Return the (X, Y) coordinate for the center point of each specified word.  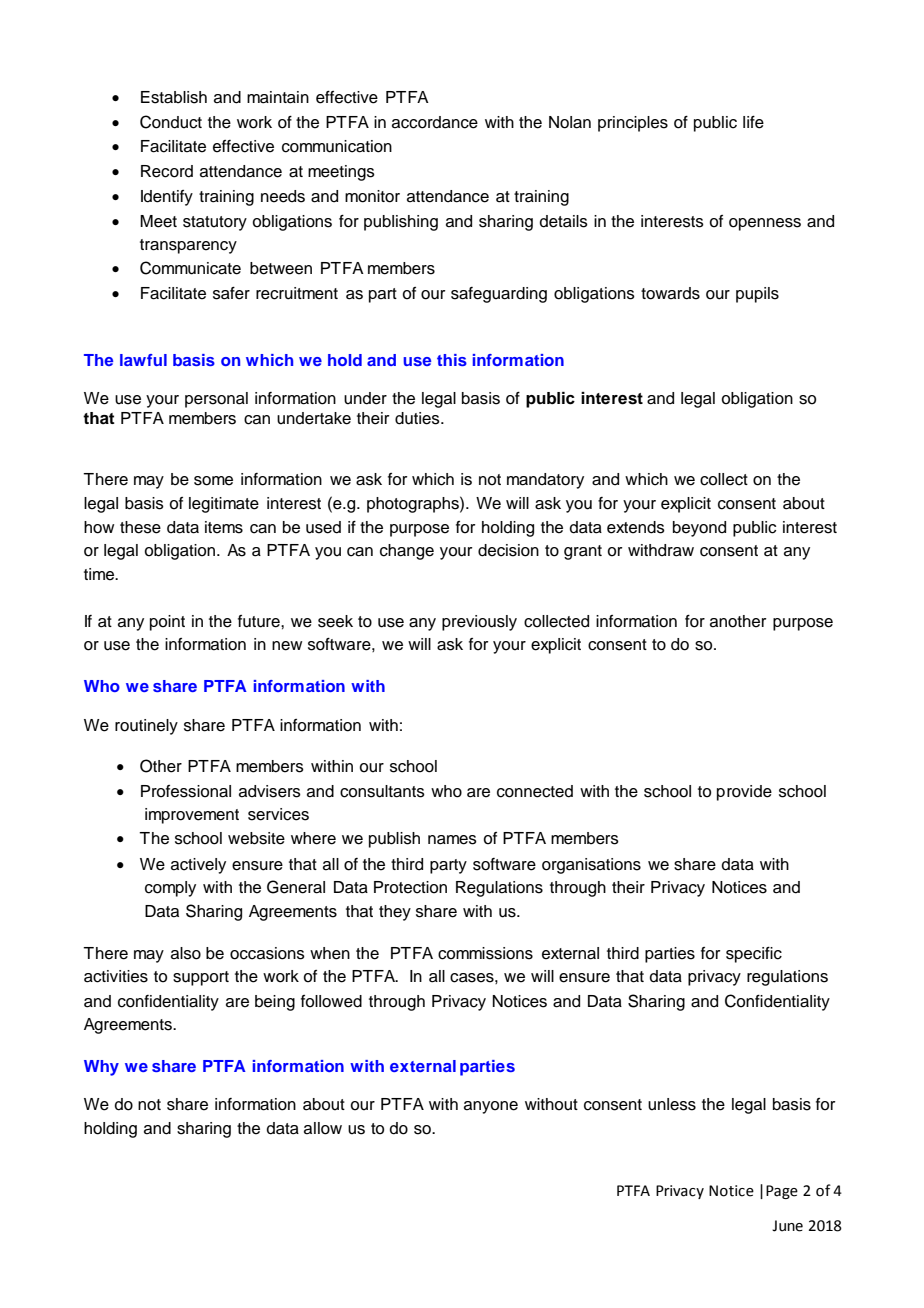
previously (479, 623)
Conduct (171, 122)
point (167, 623)
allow (323, 1128)
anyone (491, 1107)
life (753, 122)
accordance (435, 122)
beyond (699, 529)
